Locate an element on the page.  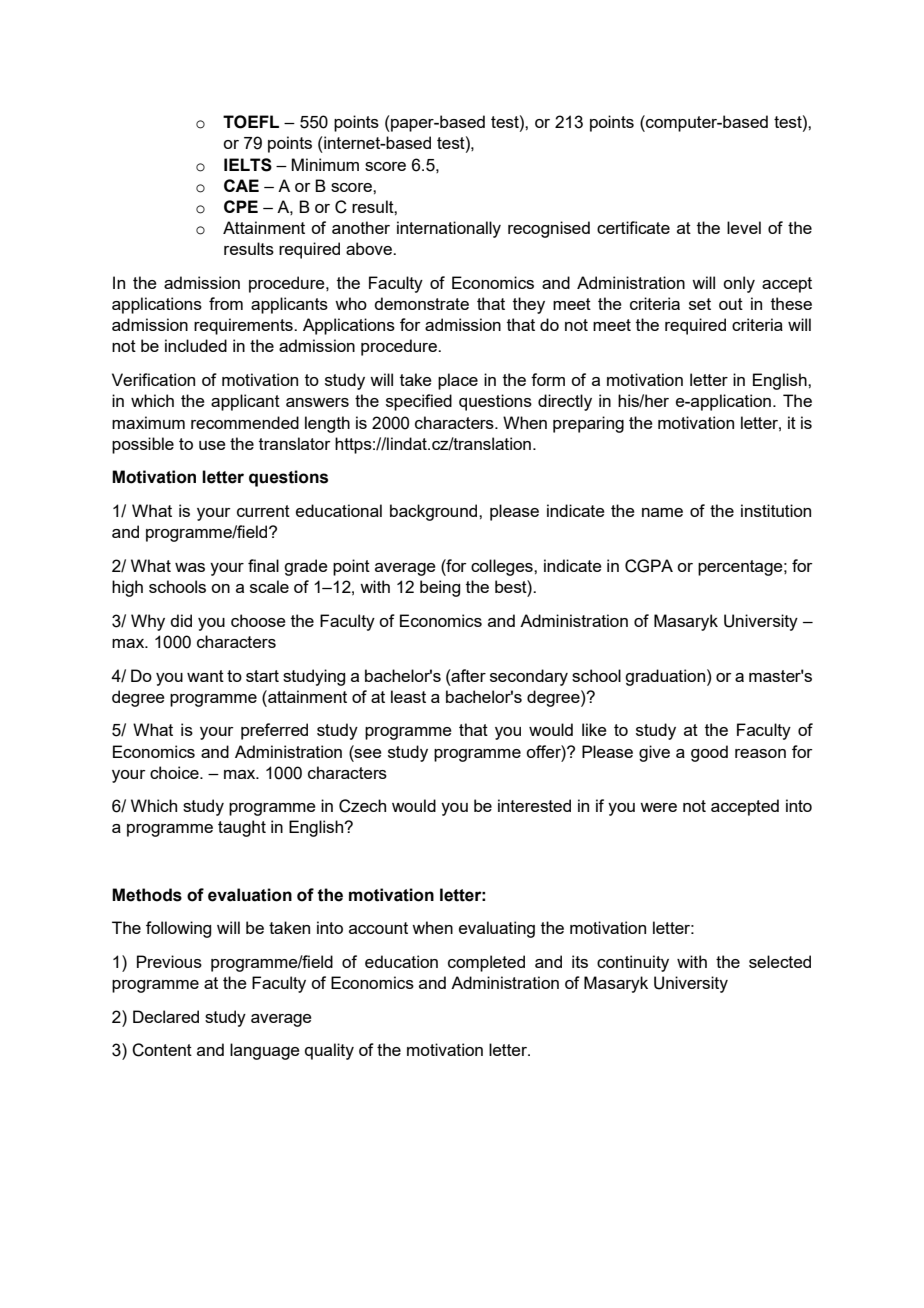
IELTS is located at coordinates (248, 165).
